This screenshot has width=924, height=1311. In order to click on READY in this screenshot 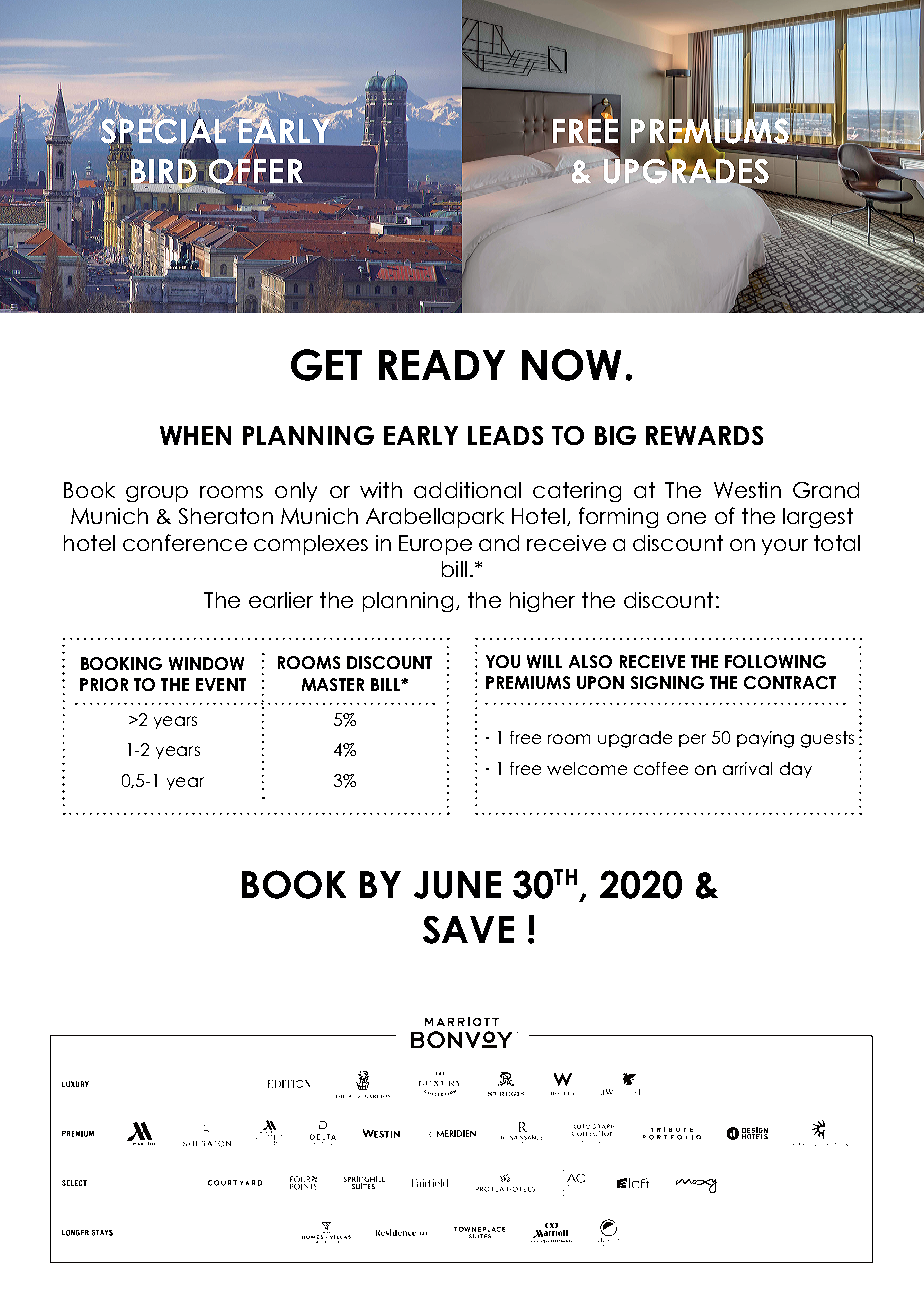, I will do `click(442, 365)`.
